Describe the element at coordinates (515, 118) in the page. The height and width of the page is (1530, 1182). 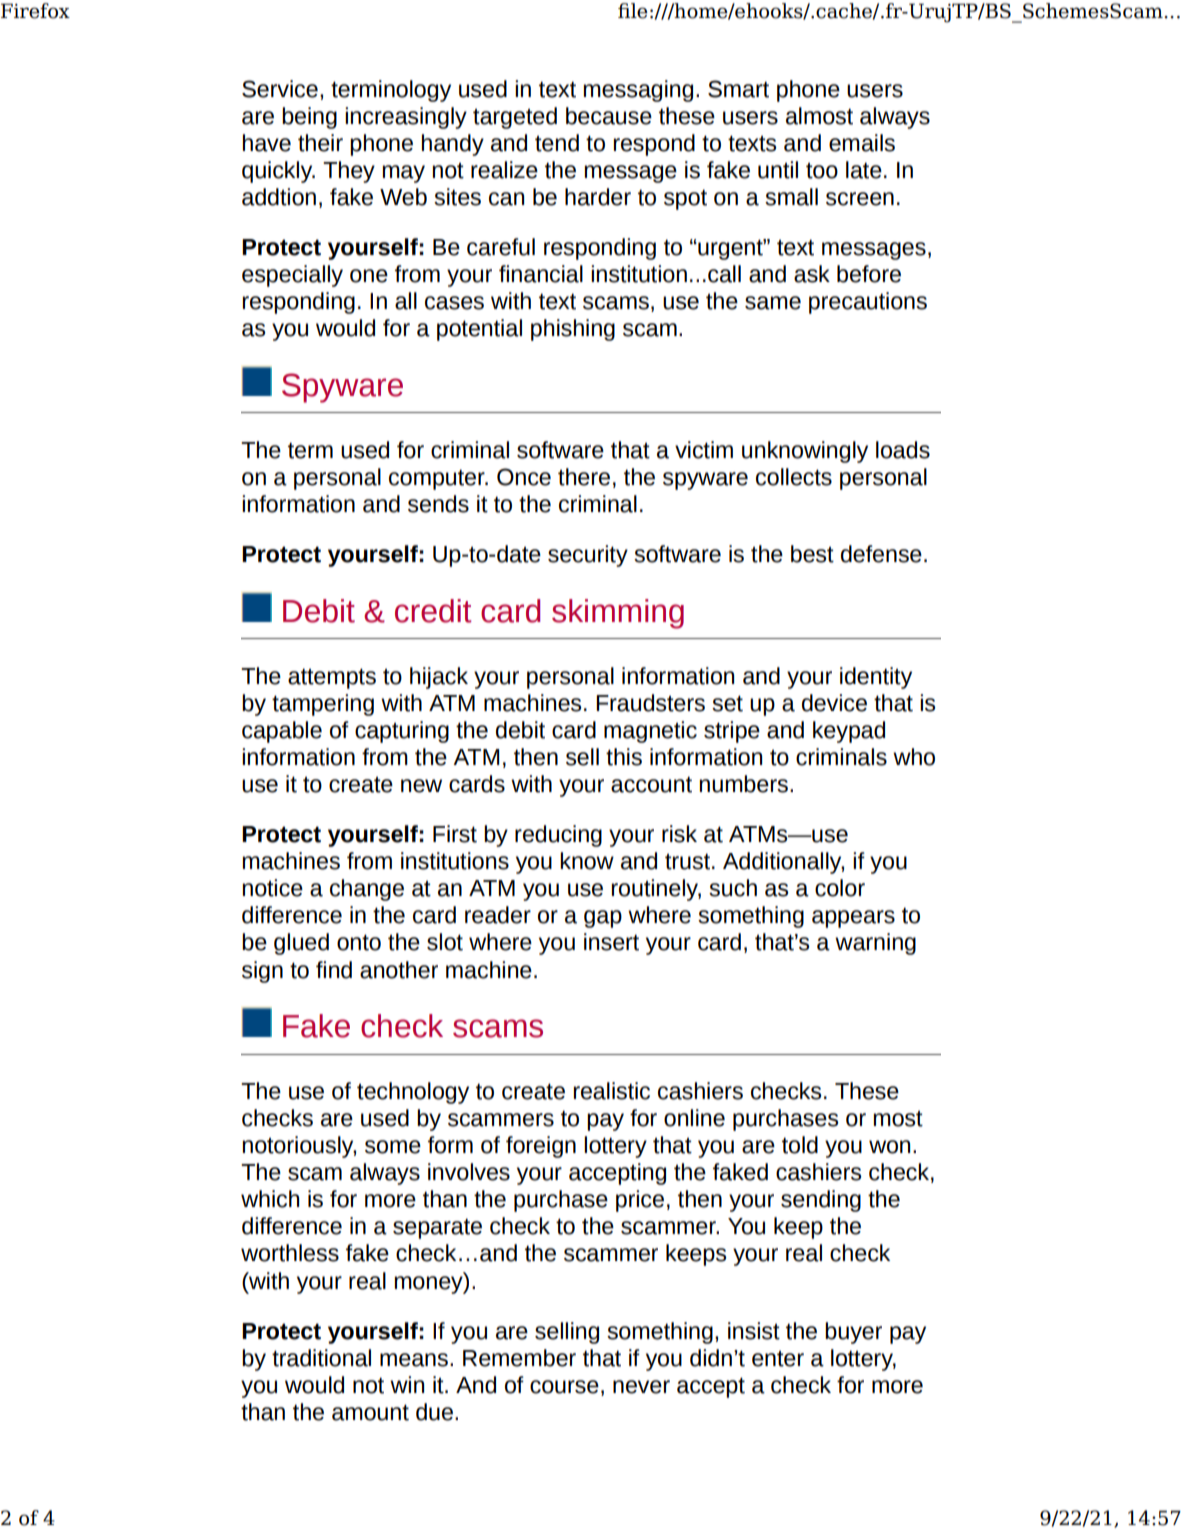
I see `targeted` at that location.
